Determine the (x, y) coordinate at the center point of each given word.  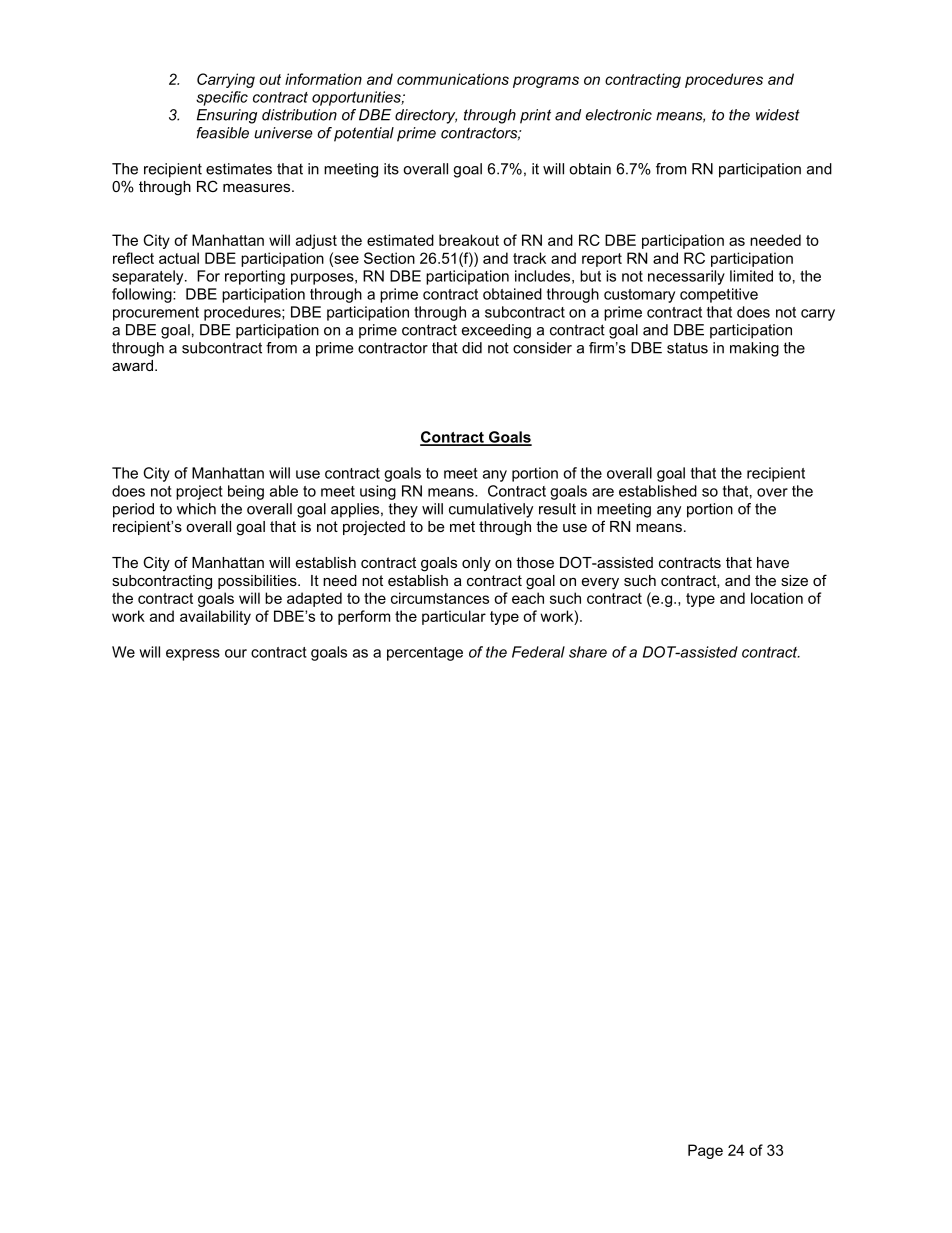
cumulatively (491, 510)
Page (705, 1151)
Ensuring (227, 116)
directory (426, 116)
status (687, 348)
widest (778, 115)
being (246, 492)
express (193, 655)
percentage (425, 654)
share (588, 652)
